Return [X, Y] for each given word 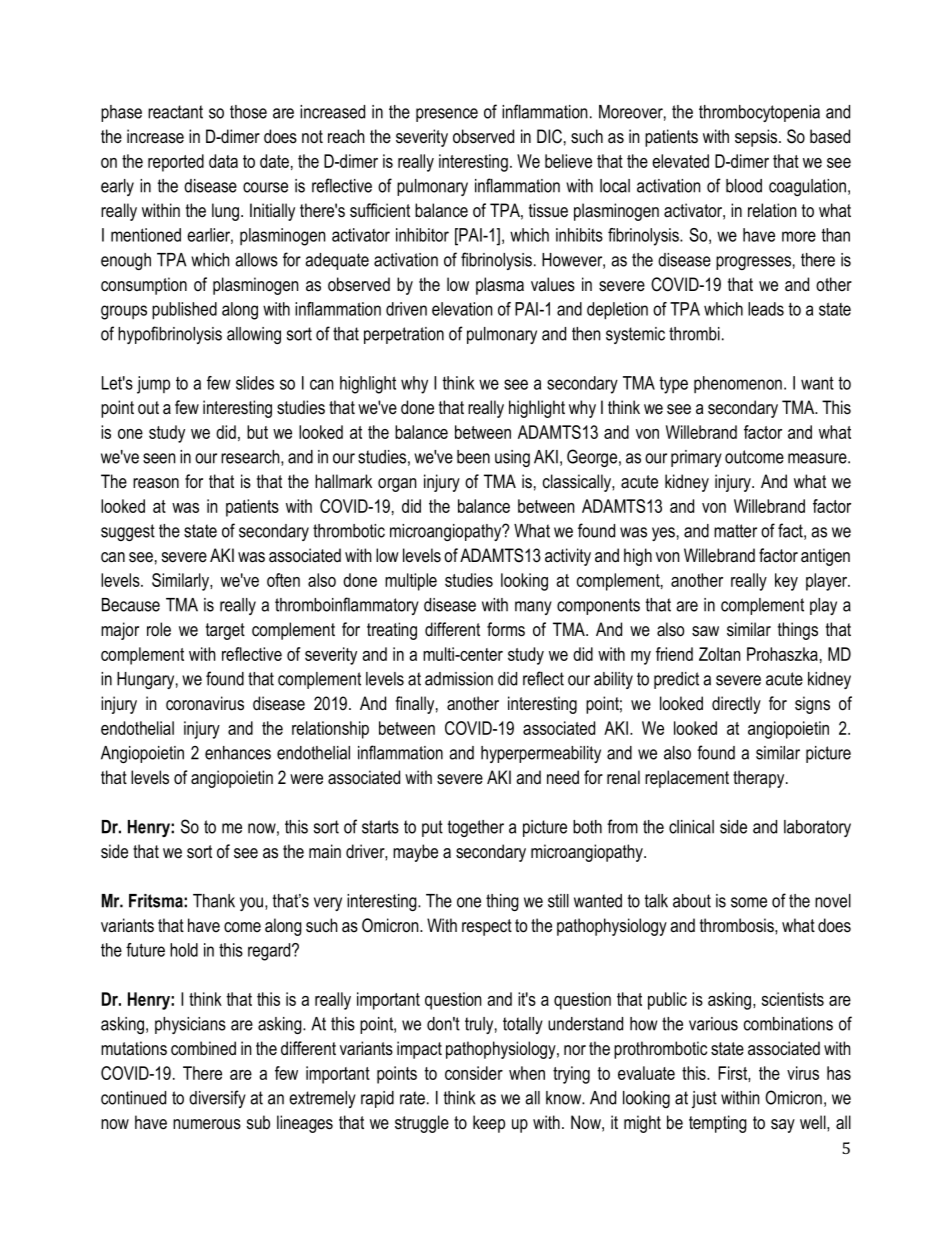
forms [506, 629]
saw [705, 631]
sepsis [757, 138]
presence [447, 115]
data [223, 161]
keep [489, 1124]
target [225, 631]
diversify [217, 1099]
